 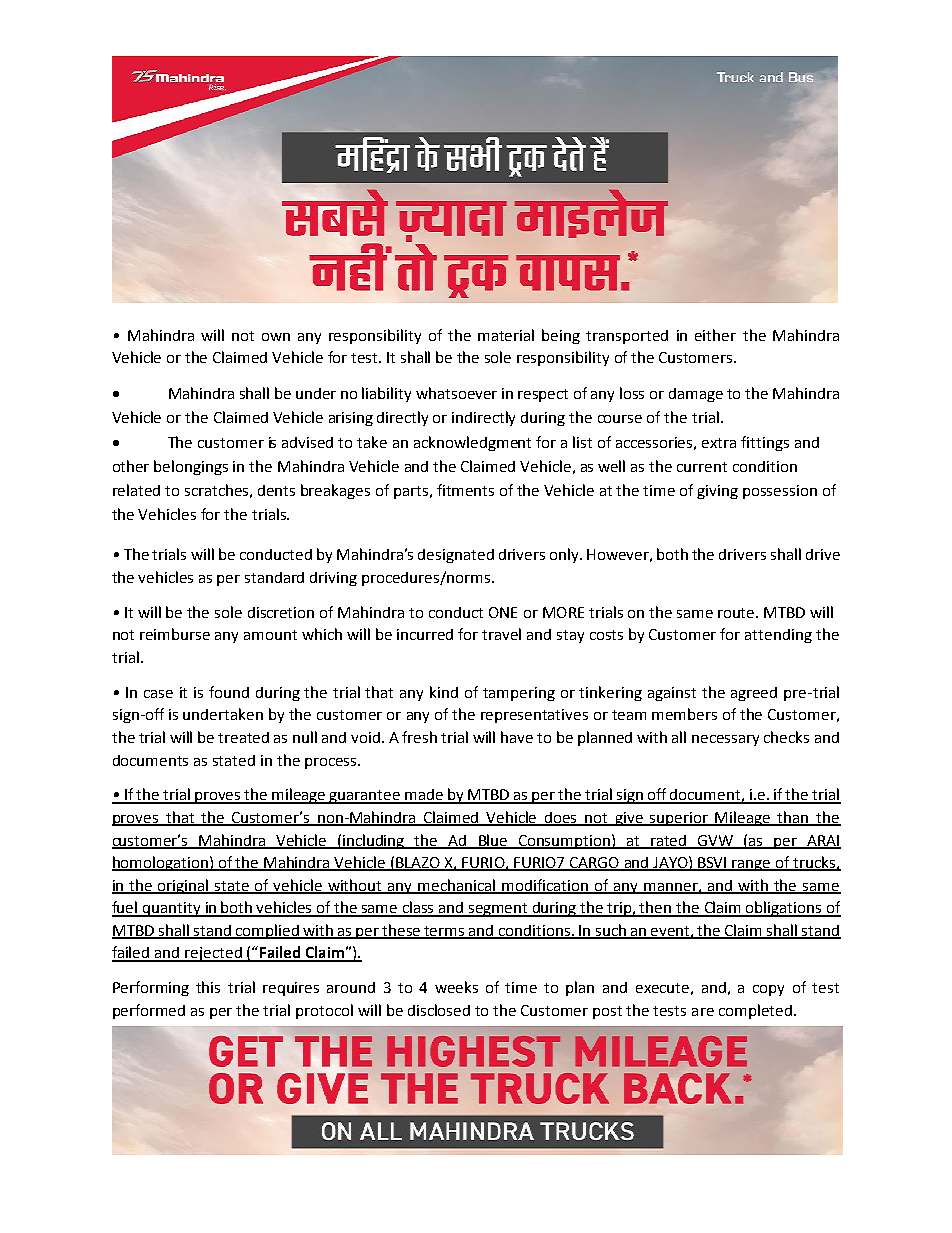 What do you see at coordinates (717, 492) in the screenshot?
I see `giving` at bounding box center [717, 492].
